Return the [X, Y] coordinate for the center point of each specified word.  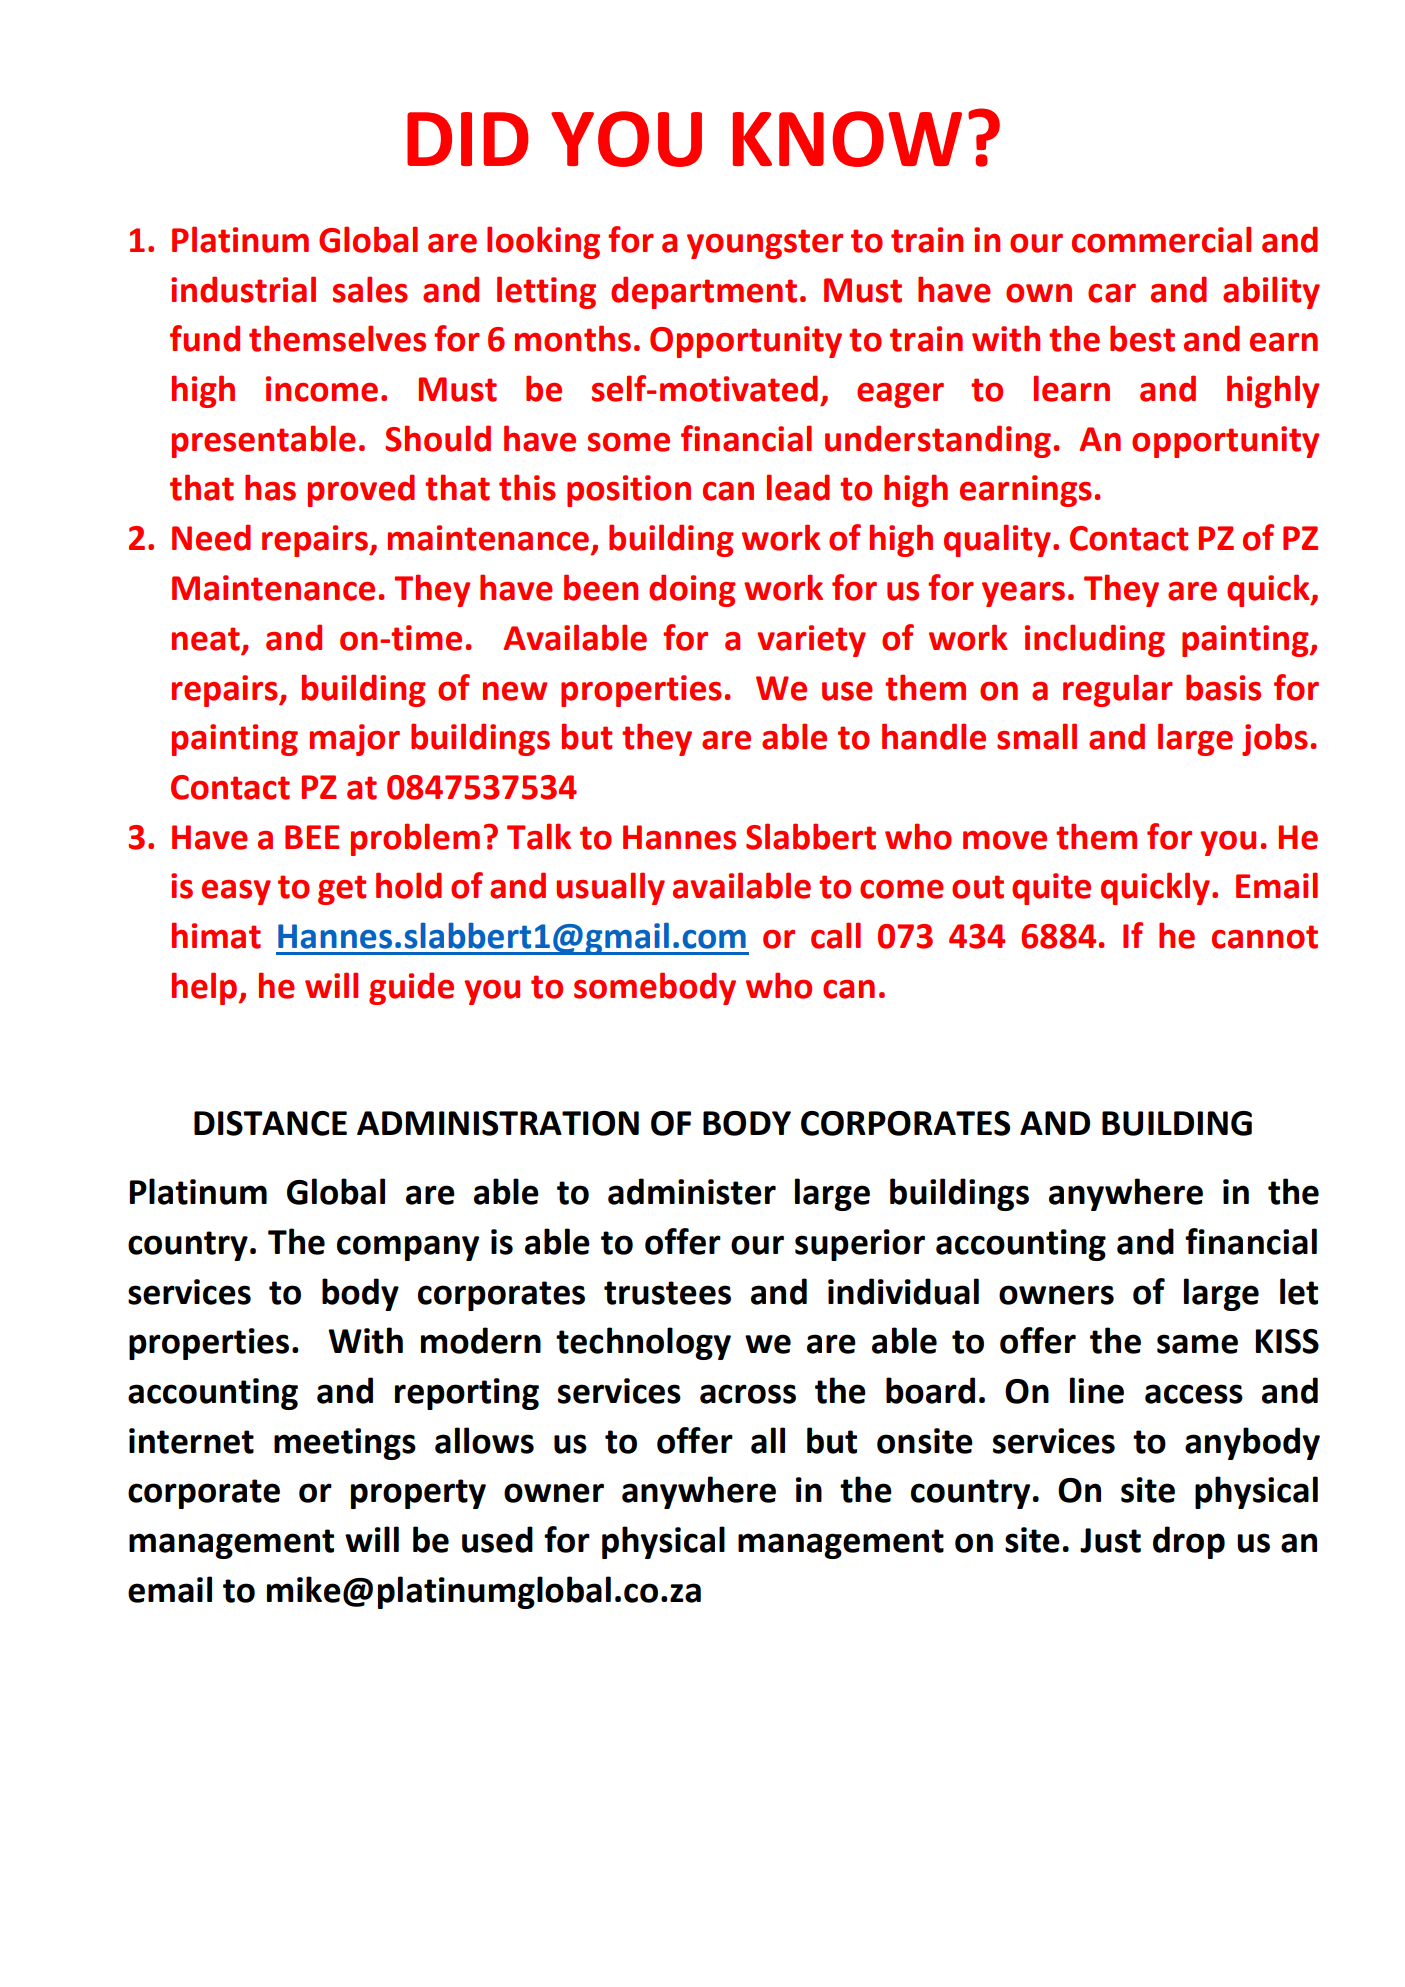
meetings [345, 1444]
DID [468, 139]
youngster [765, 244]
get [342, 890]
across [748, 1394]
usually [610, 888]
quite [1051, 889]
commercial [1161, 239]
